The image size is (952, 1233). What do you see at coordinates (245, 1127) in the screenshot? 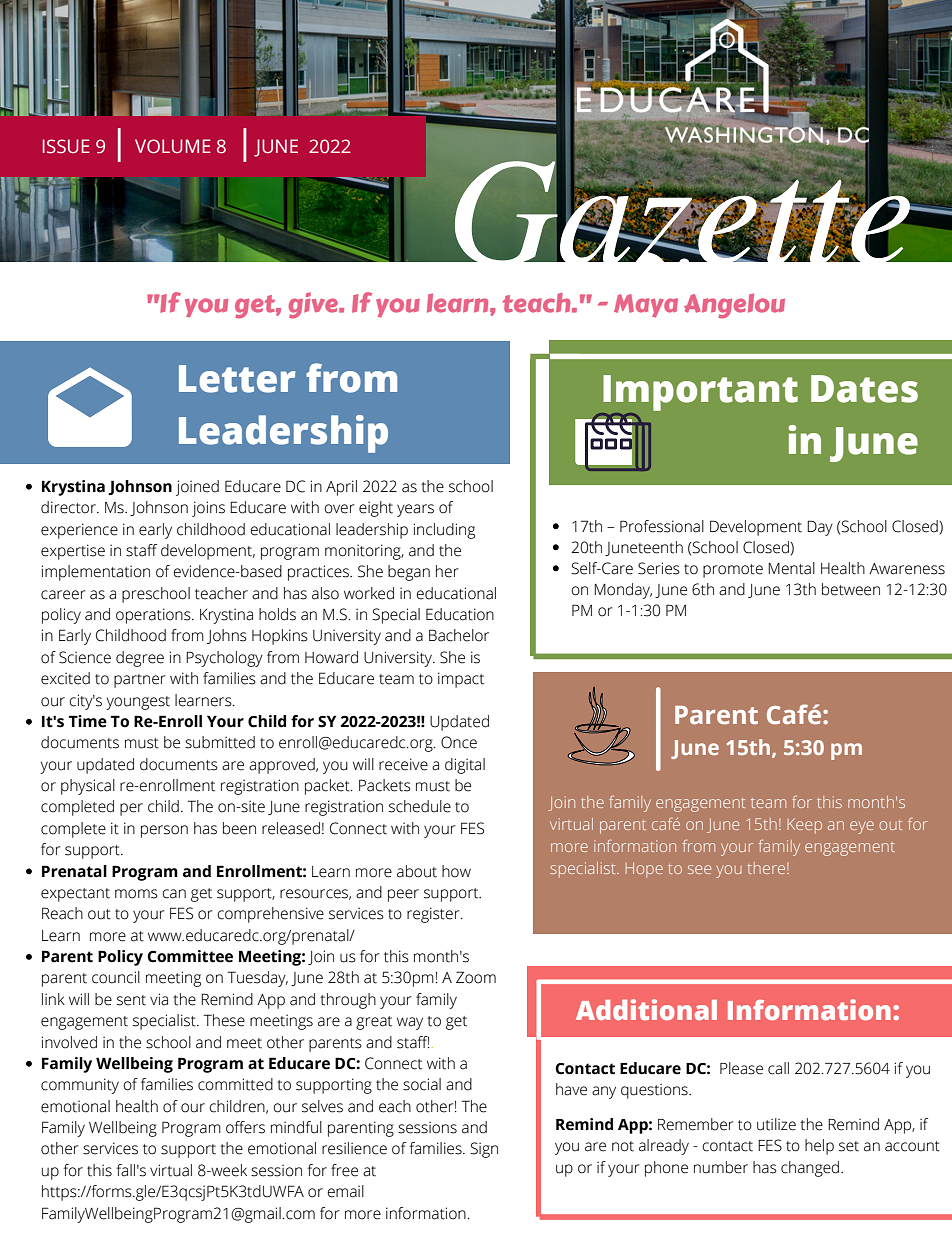
I see `offers` at bounding box center [245, 1127].
